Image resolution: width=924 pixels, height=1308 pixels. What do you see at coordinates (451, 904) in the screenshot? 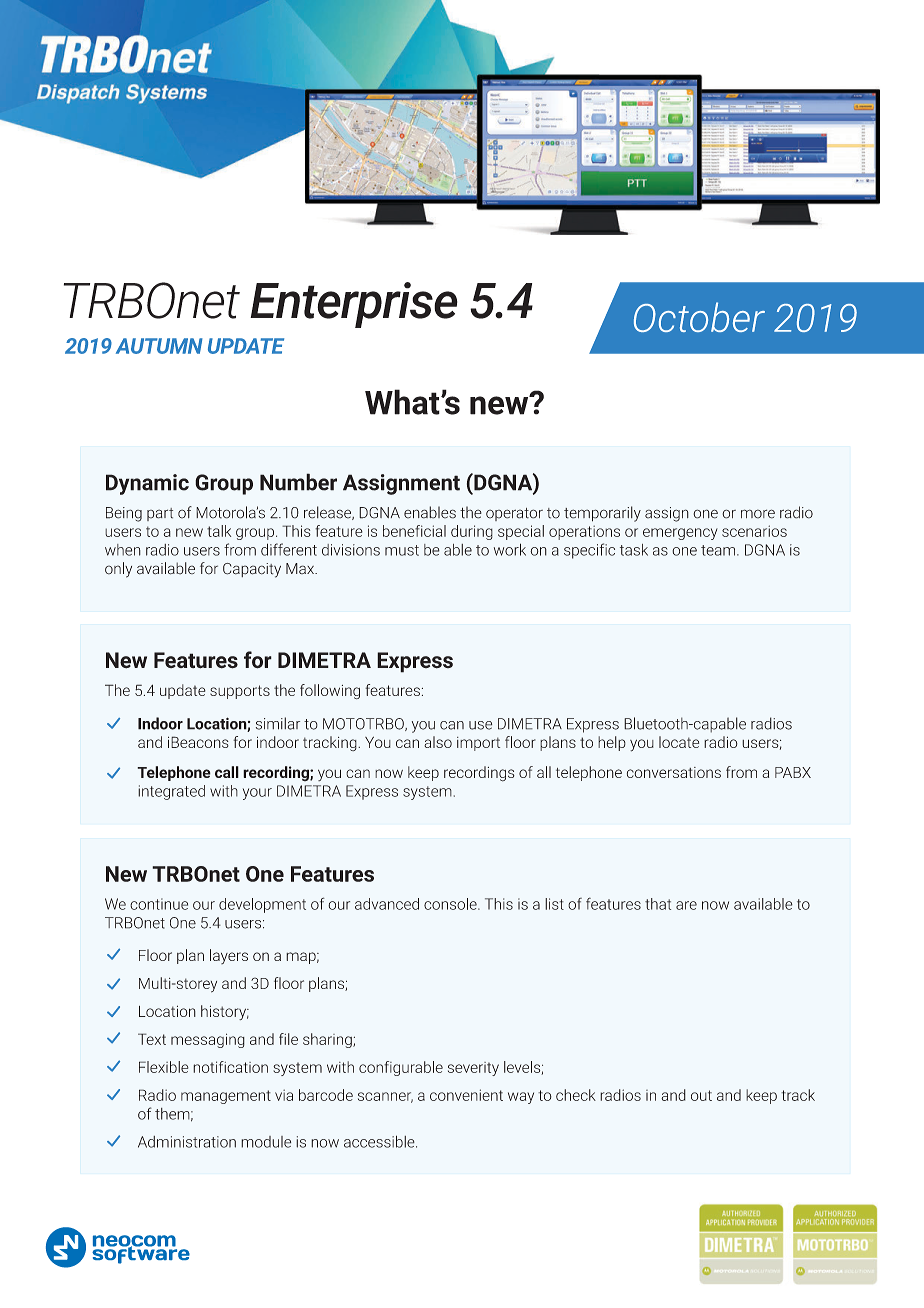
I see `console` at bounding box center [451, 904].
